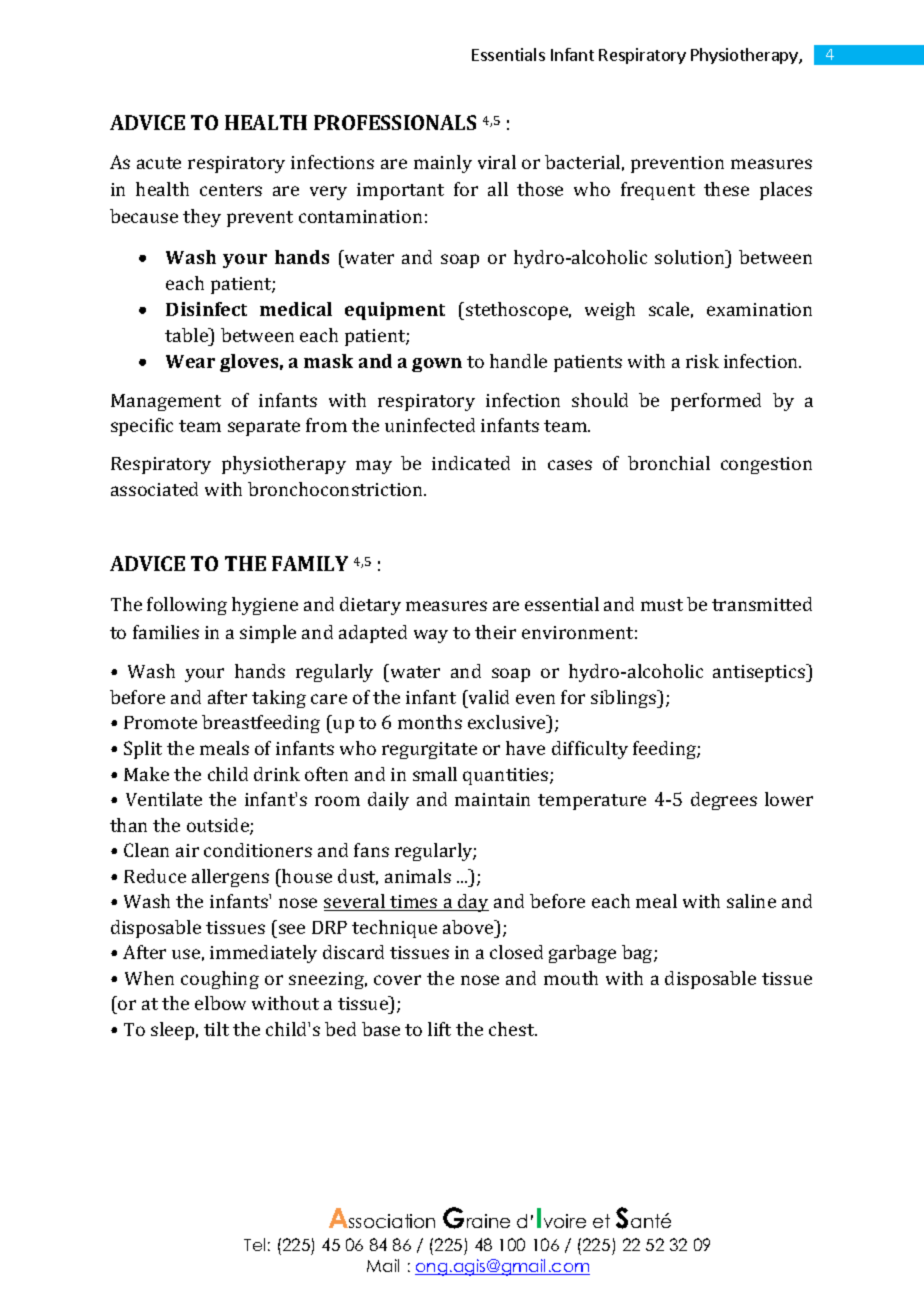 The height and width of the screenshot is (1308, 924). What do you see at coordinates (160, 722) in the screenshot?
I see `Promote` at bounding box center [160, 722].
